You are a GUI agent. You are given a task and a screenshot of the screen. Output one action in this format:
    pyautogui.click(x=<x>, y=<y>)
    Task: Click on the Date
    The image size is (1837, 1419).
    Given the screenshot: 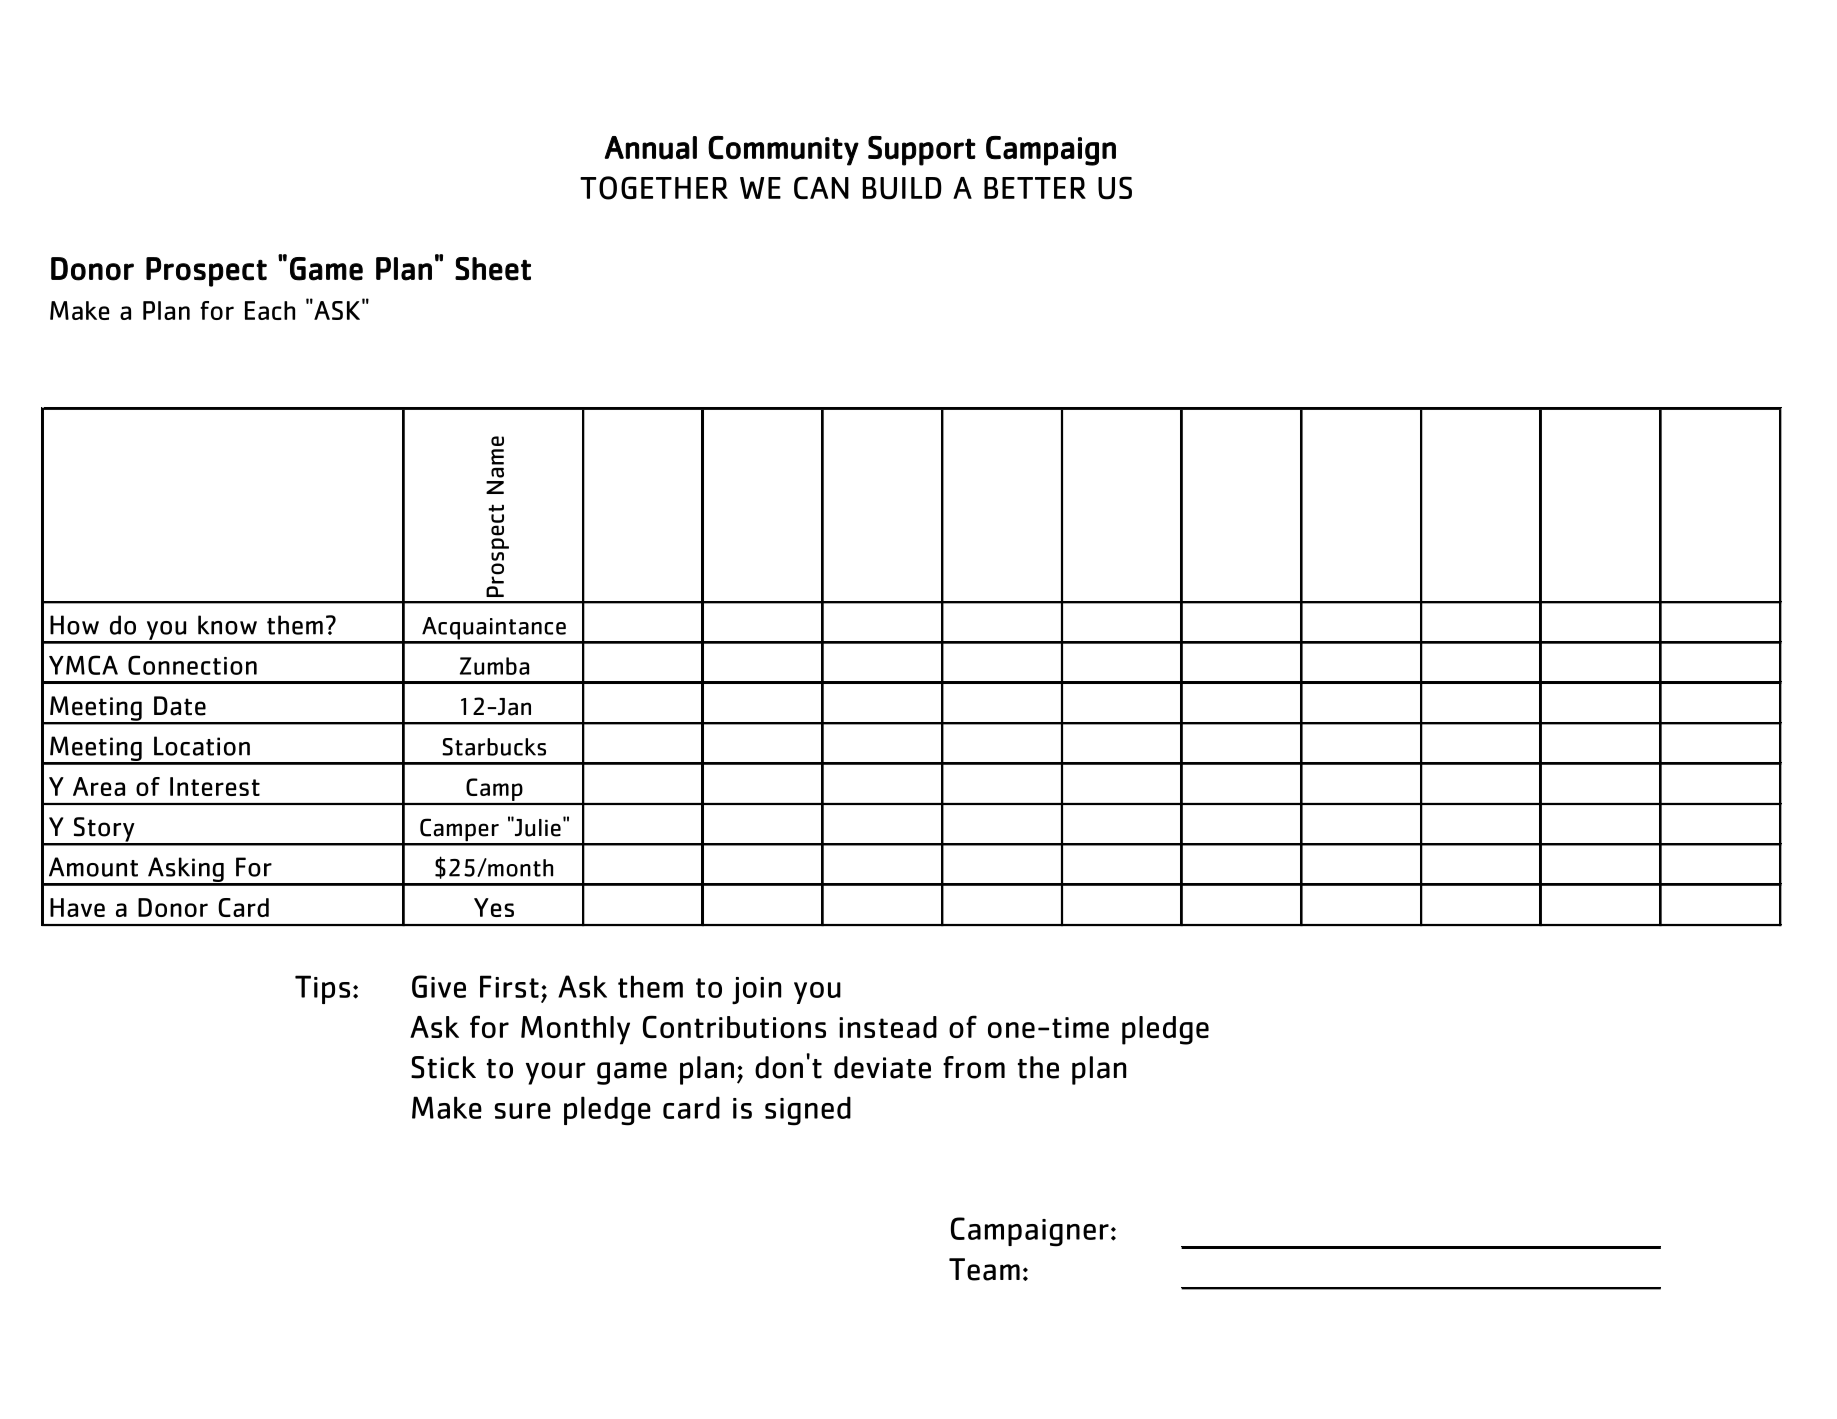 What is the action you would take?
    pyautogui.click(x=180, y=706)
